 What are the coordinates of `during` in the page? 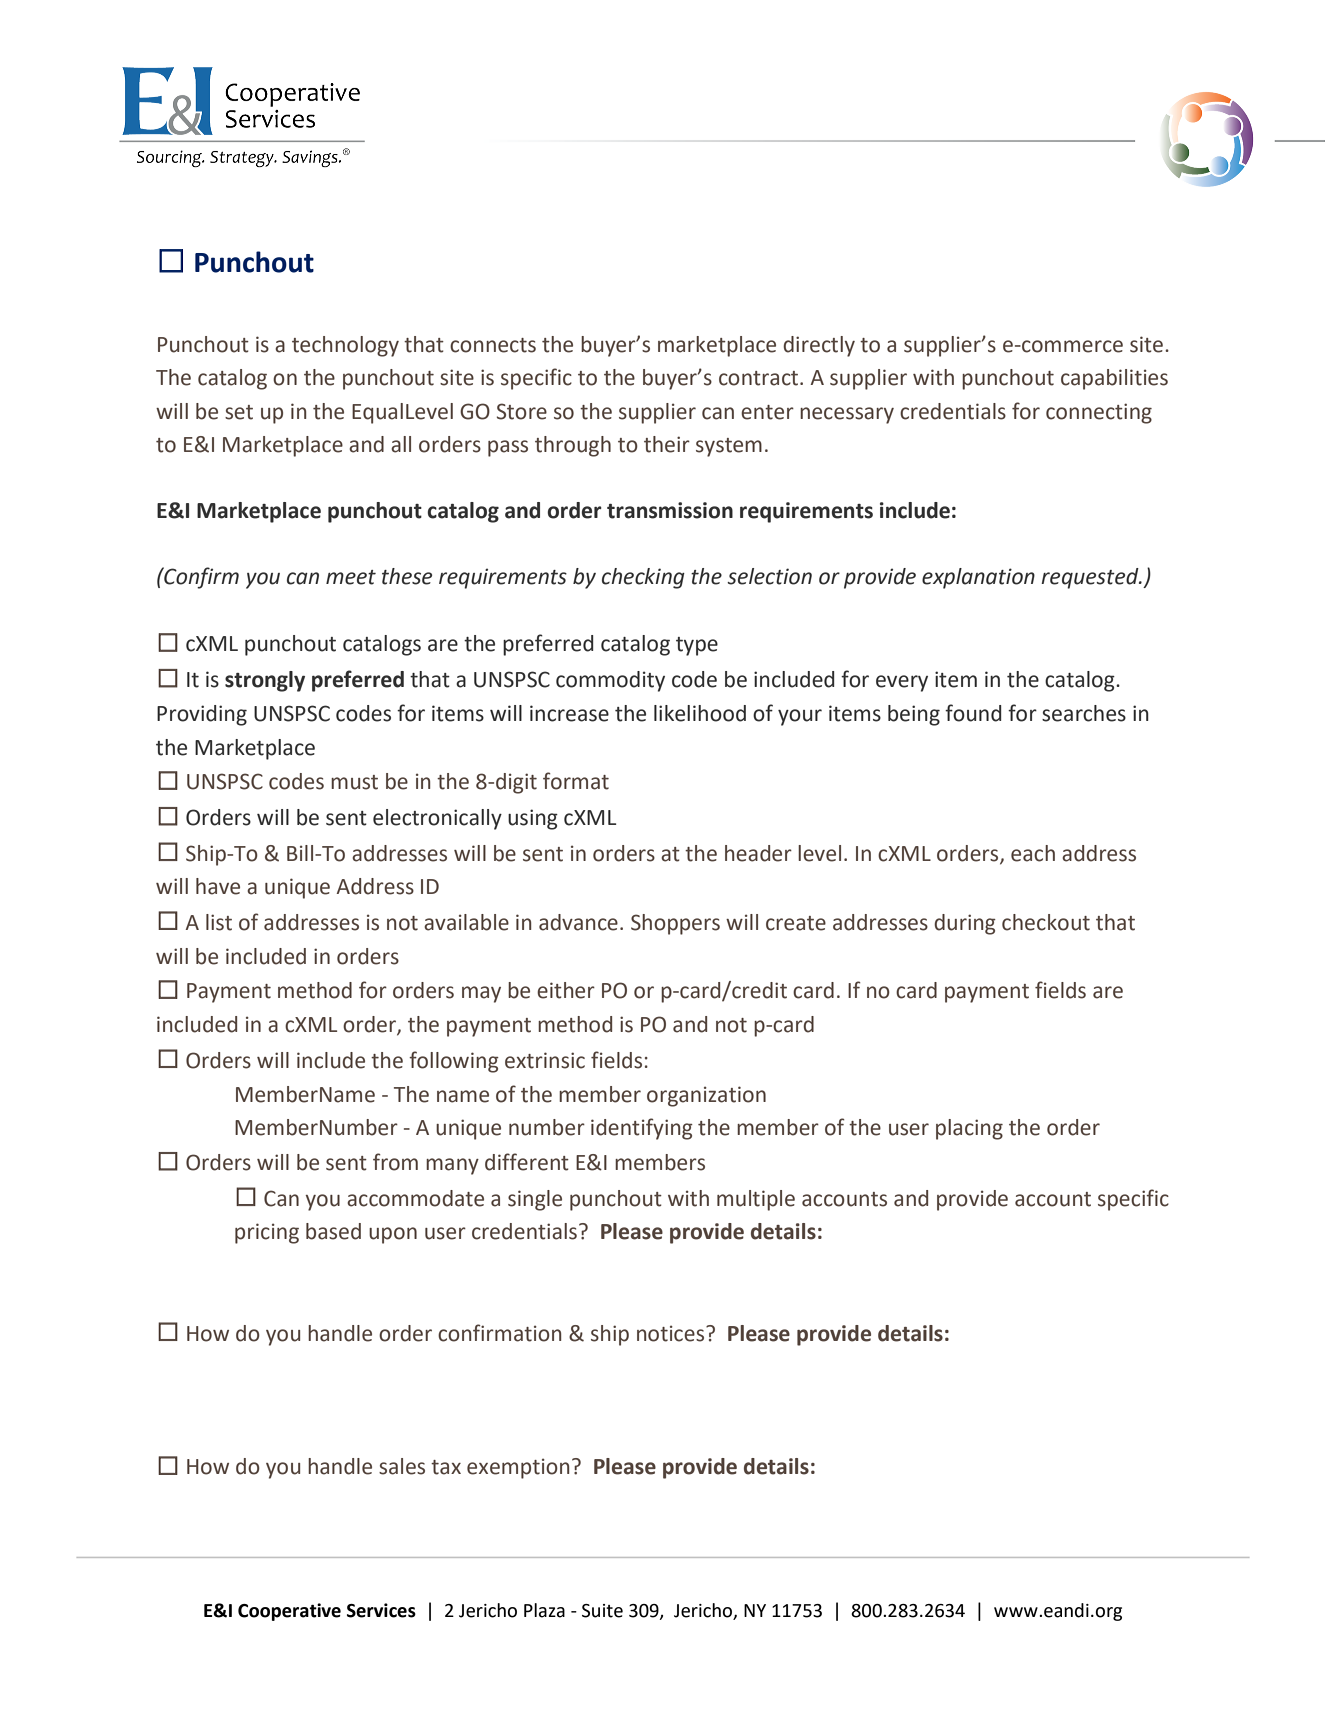 It's located at (965, 924).
